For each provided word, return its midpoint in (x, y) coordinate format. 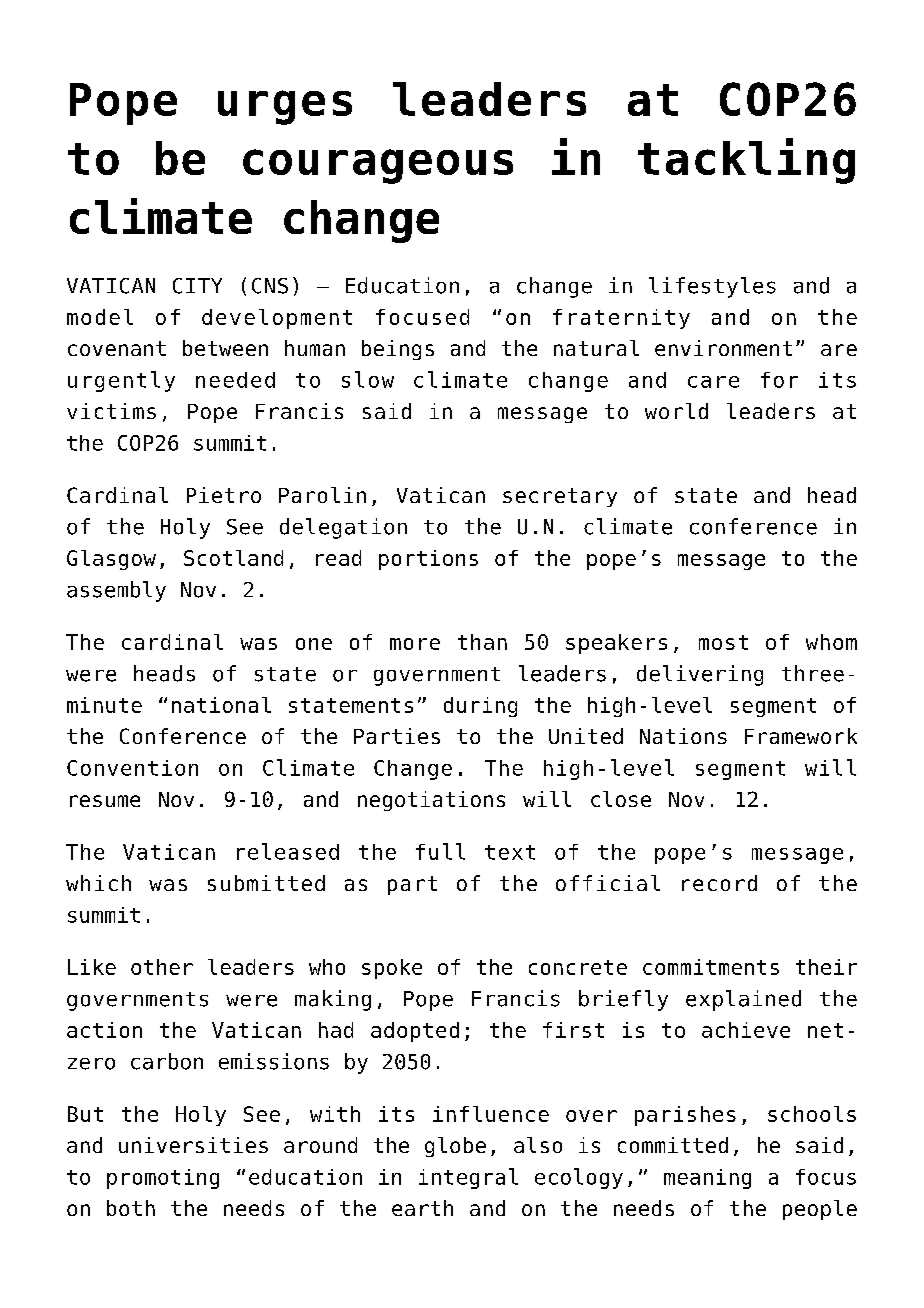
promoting (163, 1179)
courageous (378, 166)
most (723, 642)
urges (285, 107)
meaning (707, 1179)
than (482, 642)
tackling (746, 161)
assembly (116, 591)
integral (468, 1178)
